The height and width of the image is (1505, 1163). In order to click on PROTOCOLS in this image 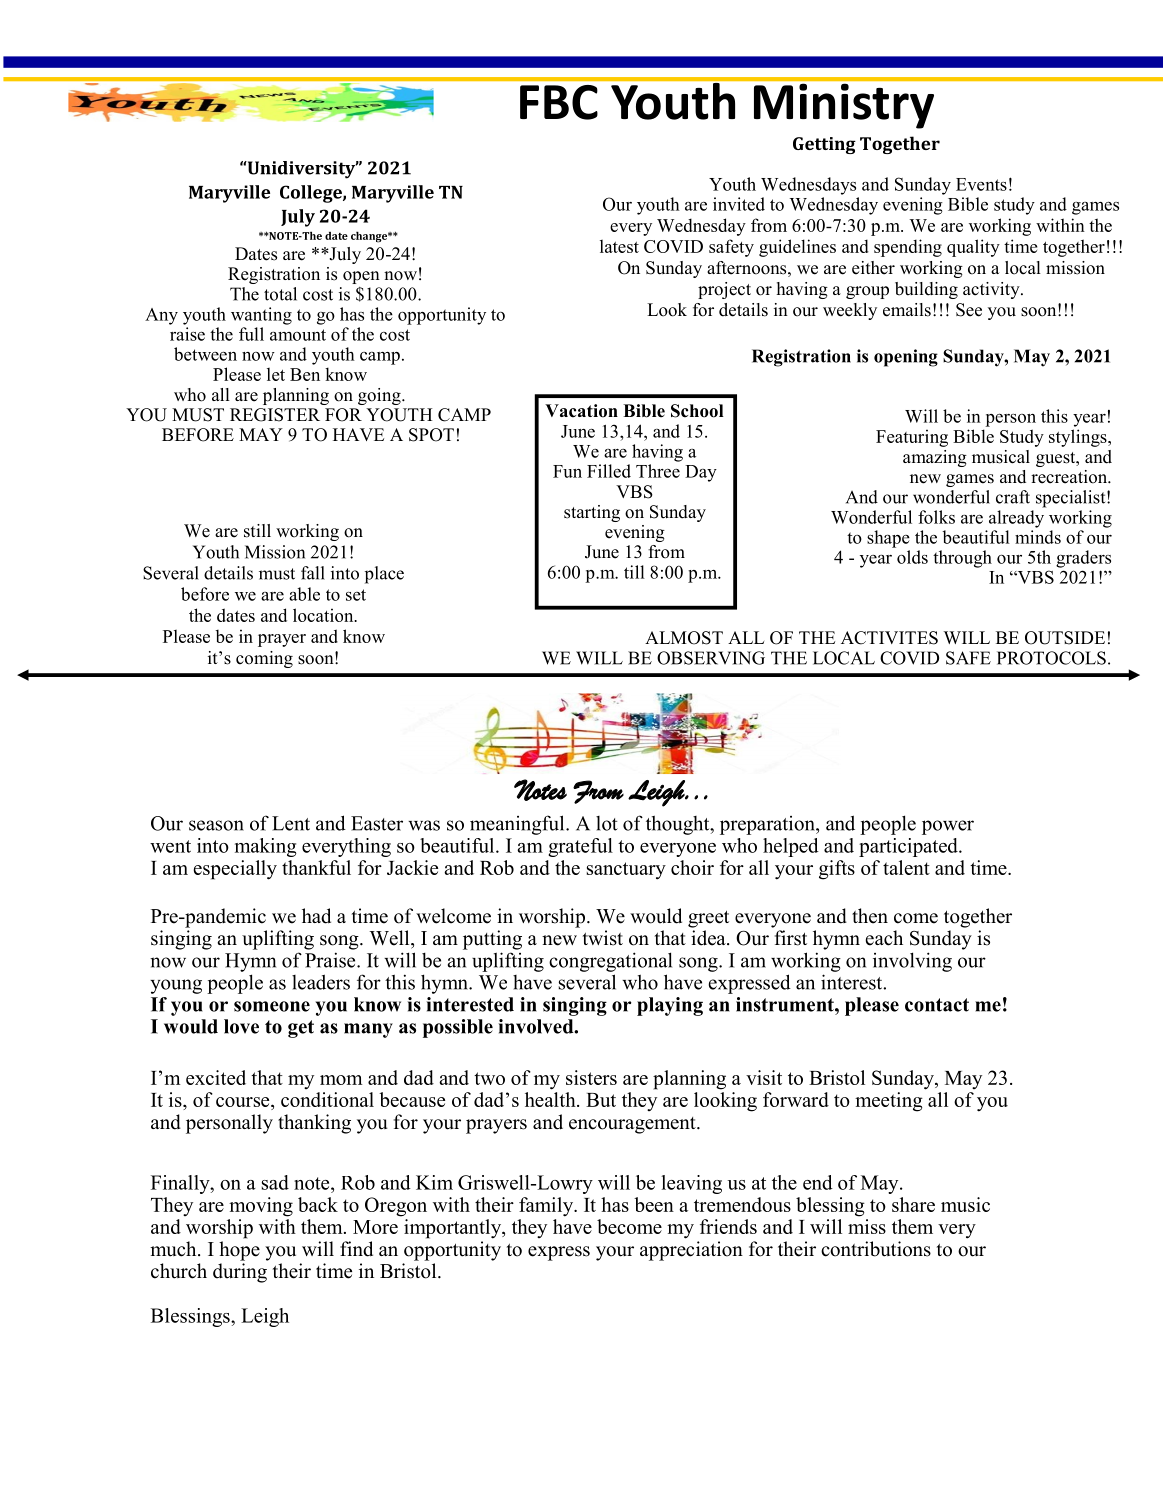, I will do `click(1051, 658)`.
